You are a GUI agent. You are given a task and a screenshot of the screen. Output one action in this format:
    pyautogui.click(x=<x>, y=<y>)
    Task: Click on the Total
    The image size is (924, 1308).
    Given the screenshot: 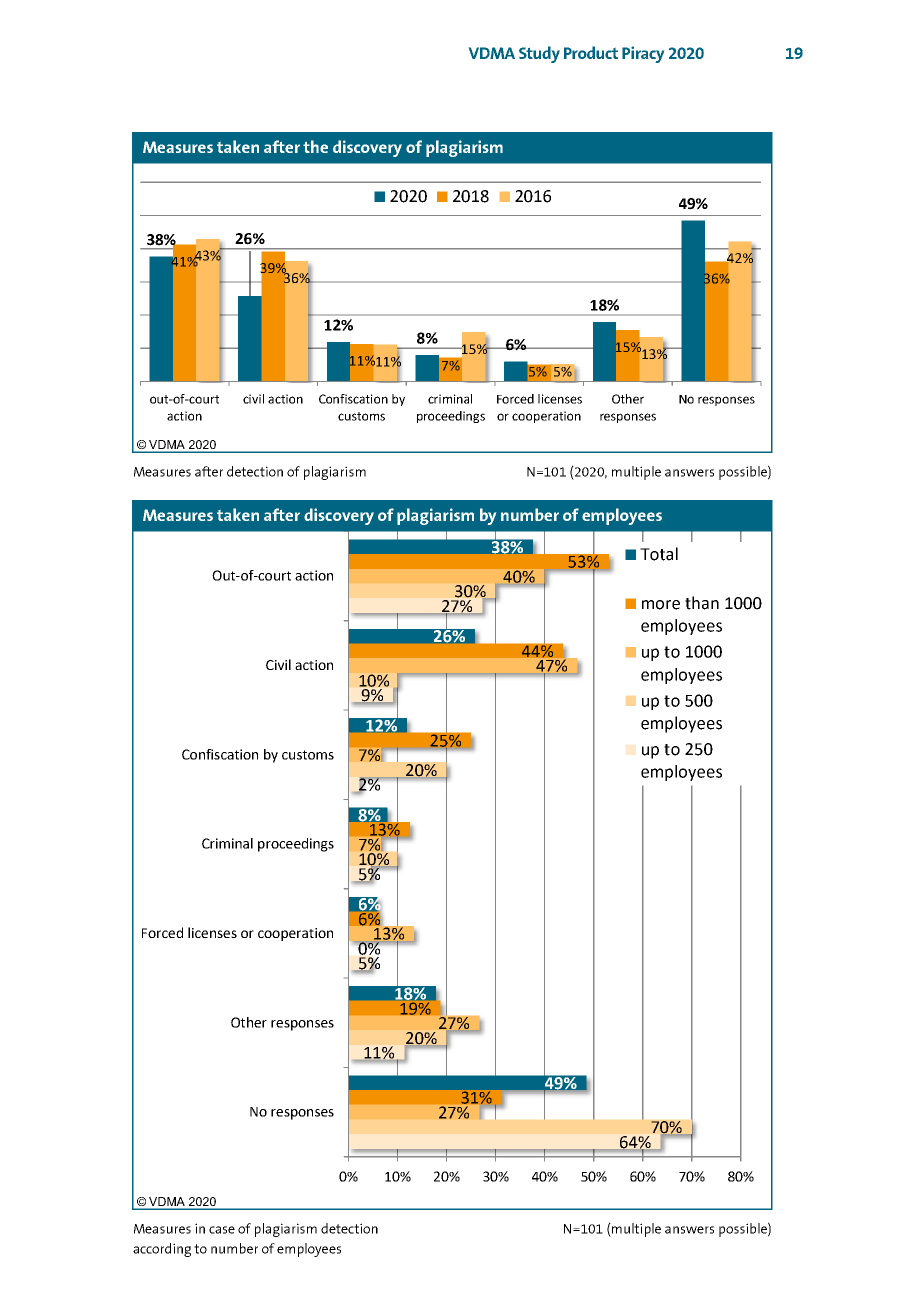 What is the action you would take?
    pyautogui.click(x=659, y=554)
